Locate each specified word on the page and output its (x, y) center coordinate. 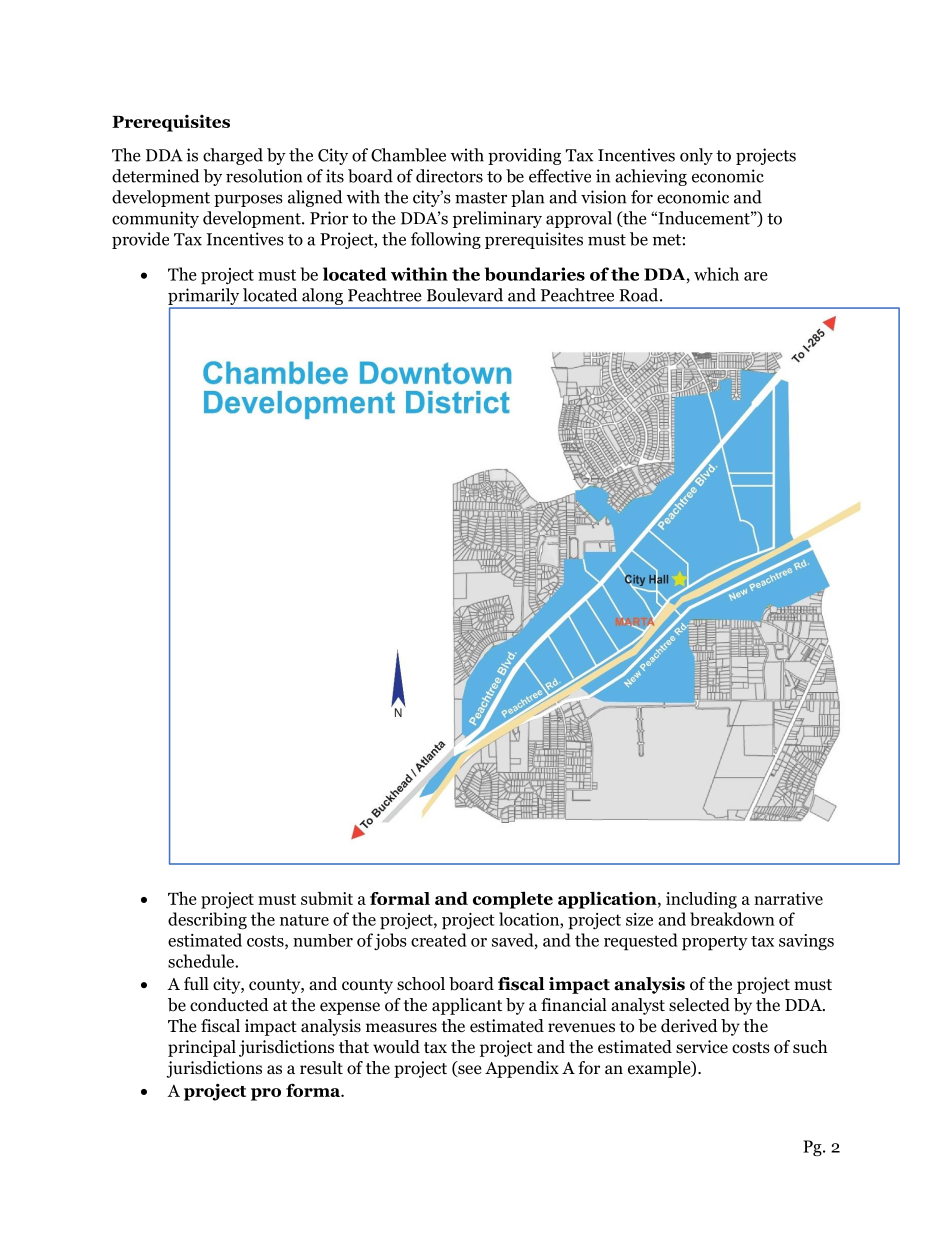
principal (202, 1048)
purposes (248, 200)
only (696, 156)
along (322, 296)
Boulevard (465, 295)
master (481, 198)
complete (513, 900)
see (468, 1071)
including (701, 900)
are (756, 276)
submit (327, 898)
